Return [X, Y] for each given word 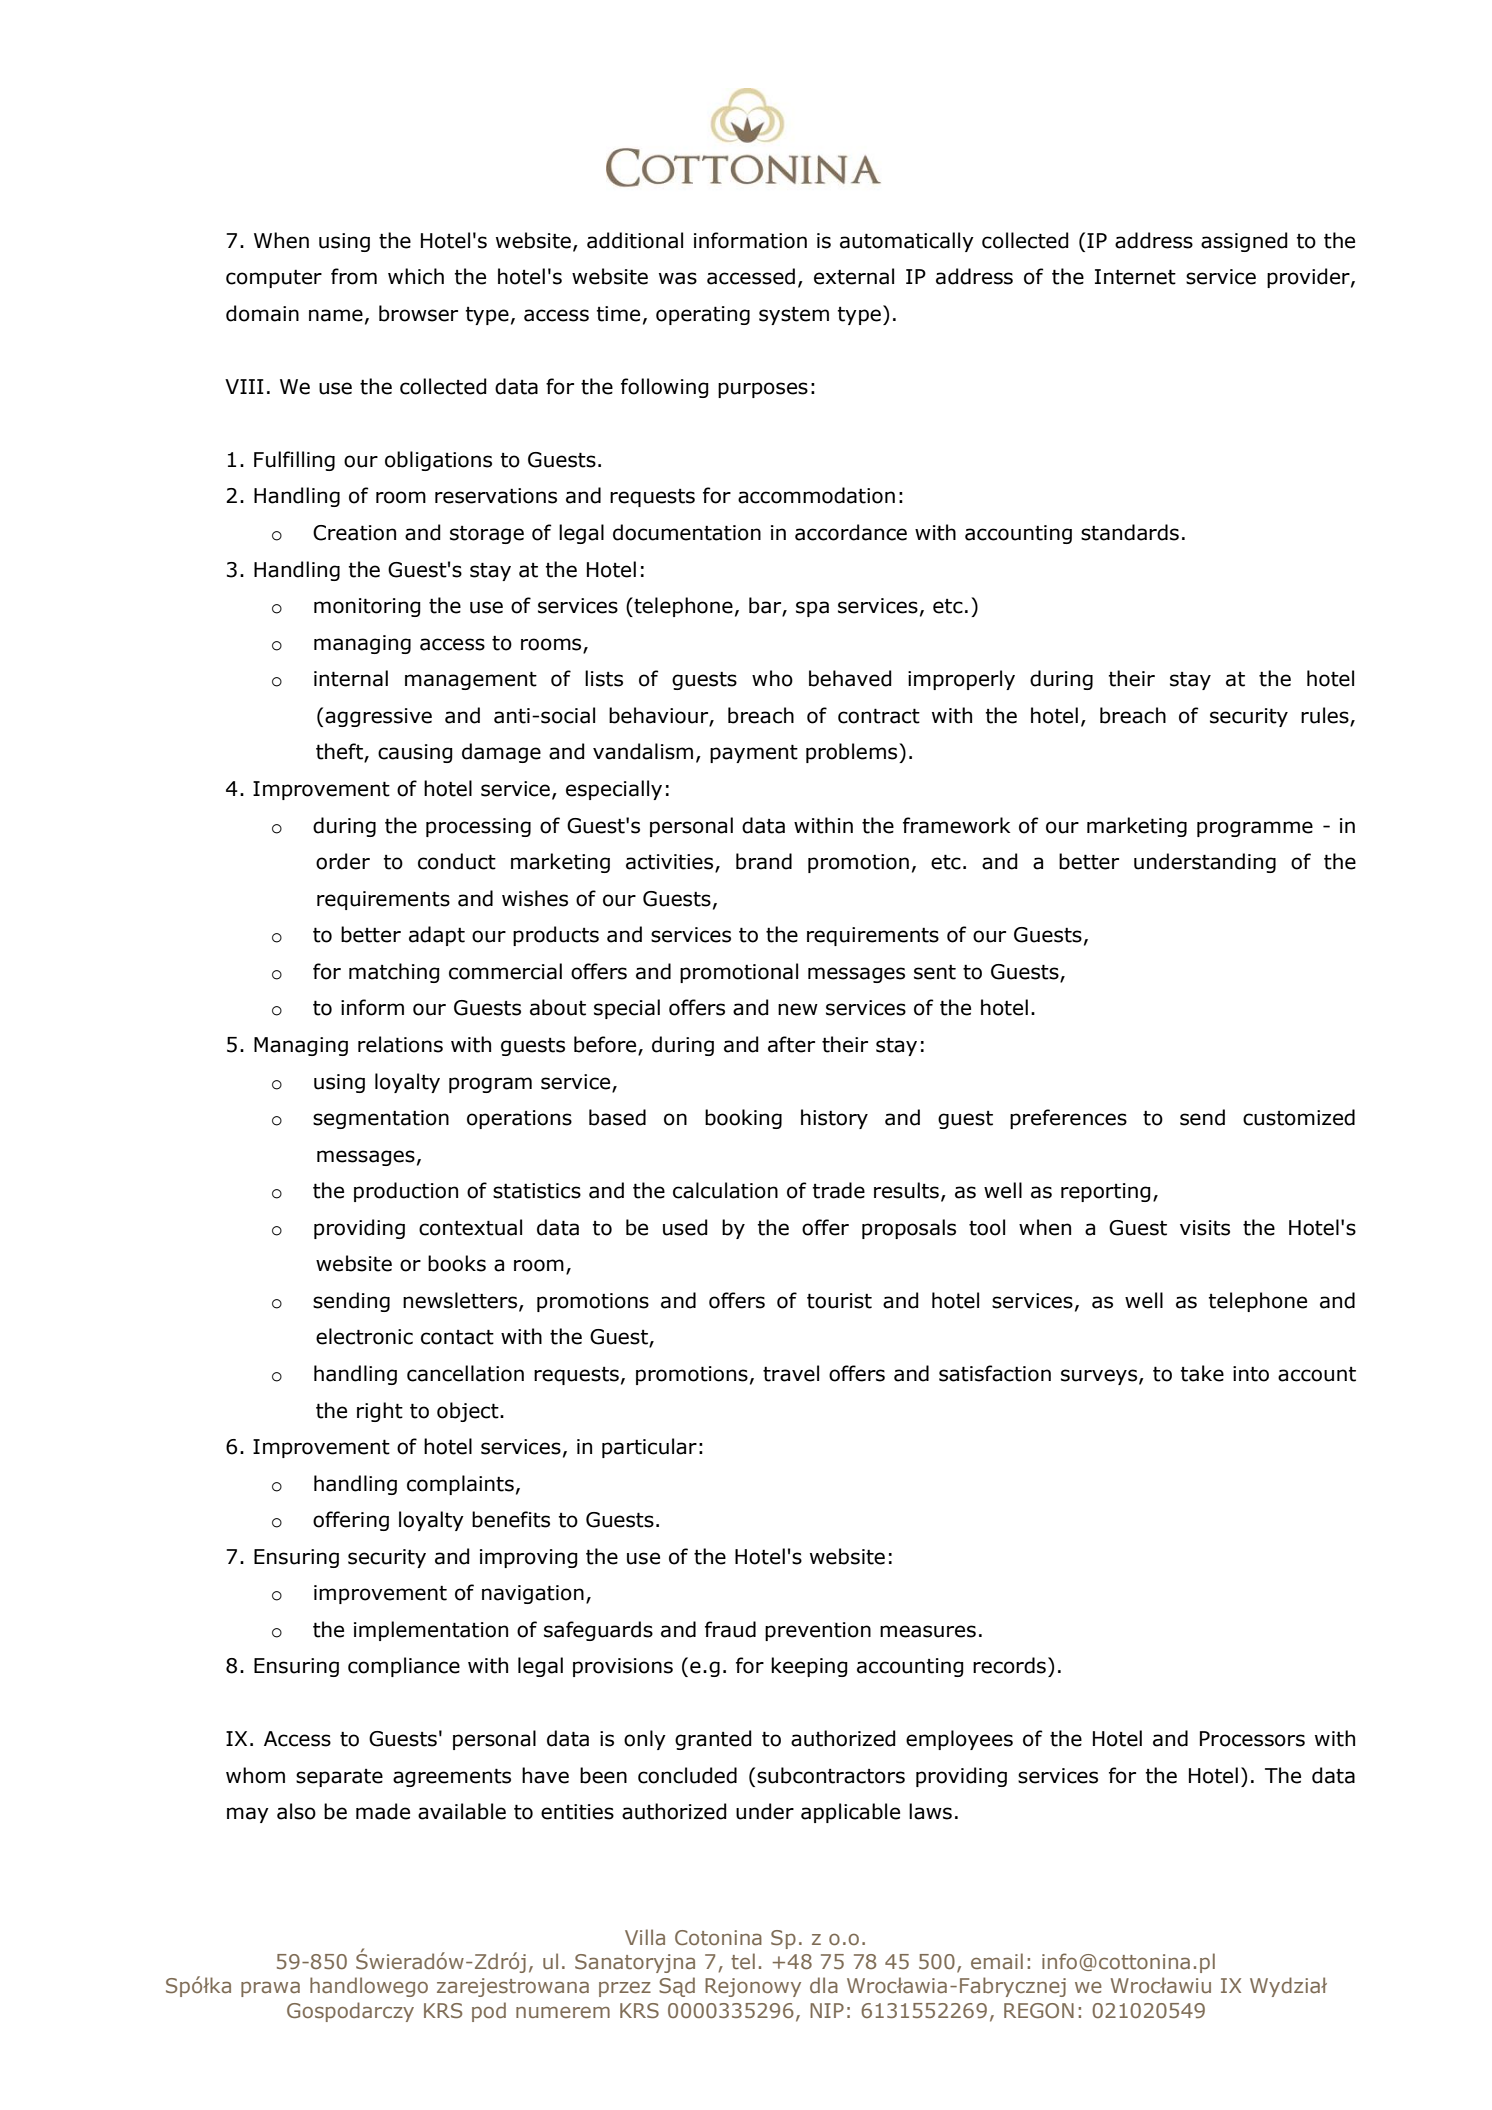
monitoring [367, 607]
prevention [818, 1631]
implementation [431, 1631]
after [791, 1044]
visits [1205, 1228]
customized [1299, 1117]
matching [394, 973]
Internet [1135, 277]
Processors [1252, 1739]
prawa [270, 1989]
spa [812, 609]
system [794, 316]
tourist [839, 1301]
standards [1130, 532]
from [354, 276]
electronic [364, 1336]
